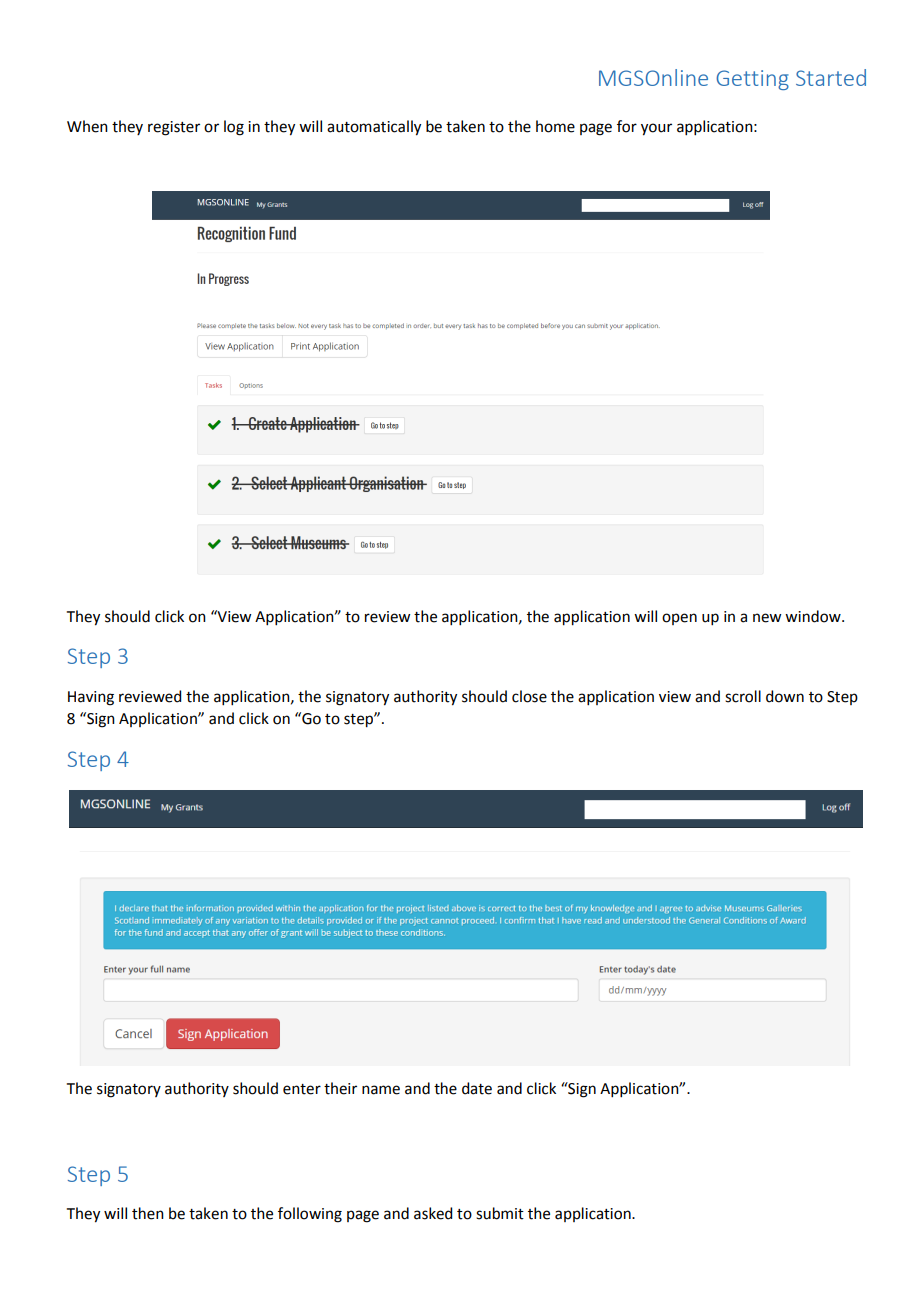  I want to click on new, so click(767, 618).
